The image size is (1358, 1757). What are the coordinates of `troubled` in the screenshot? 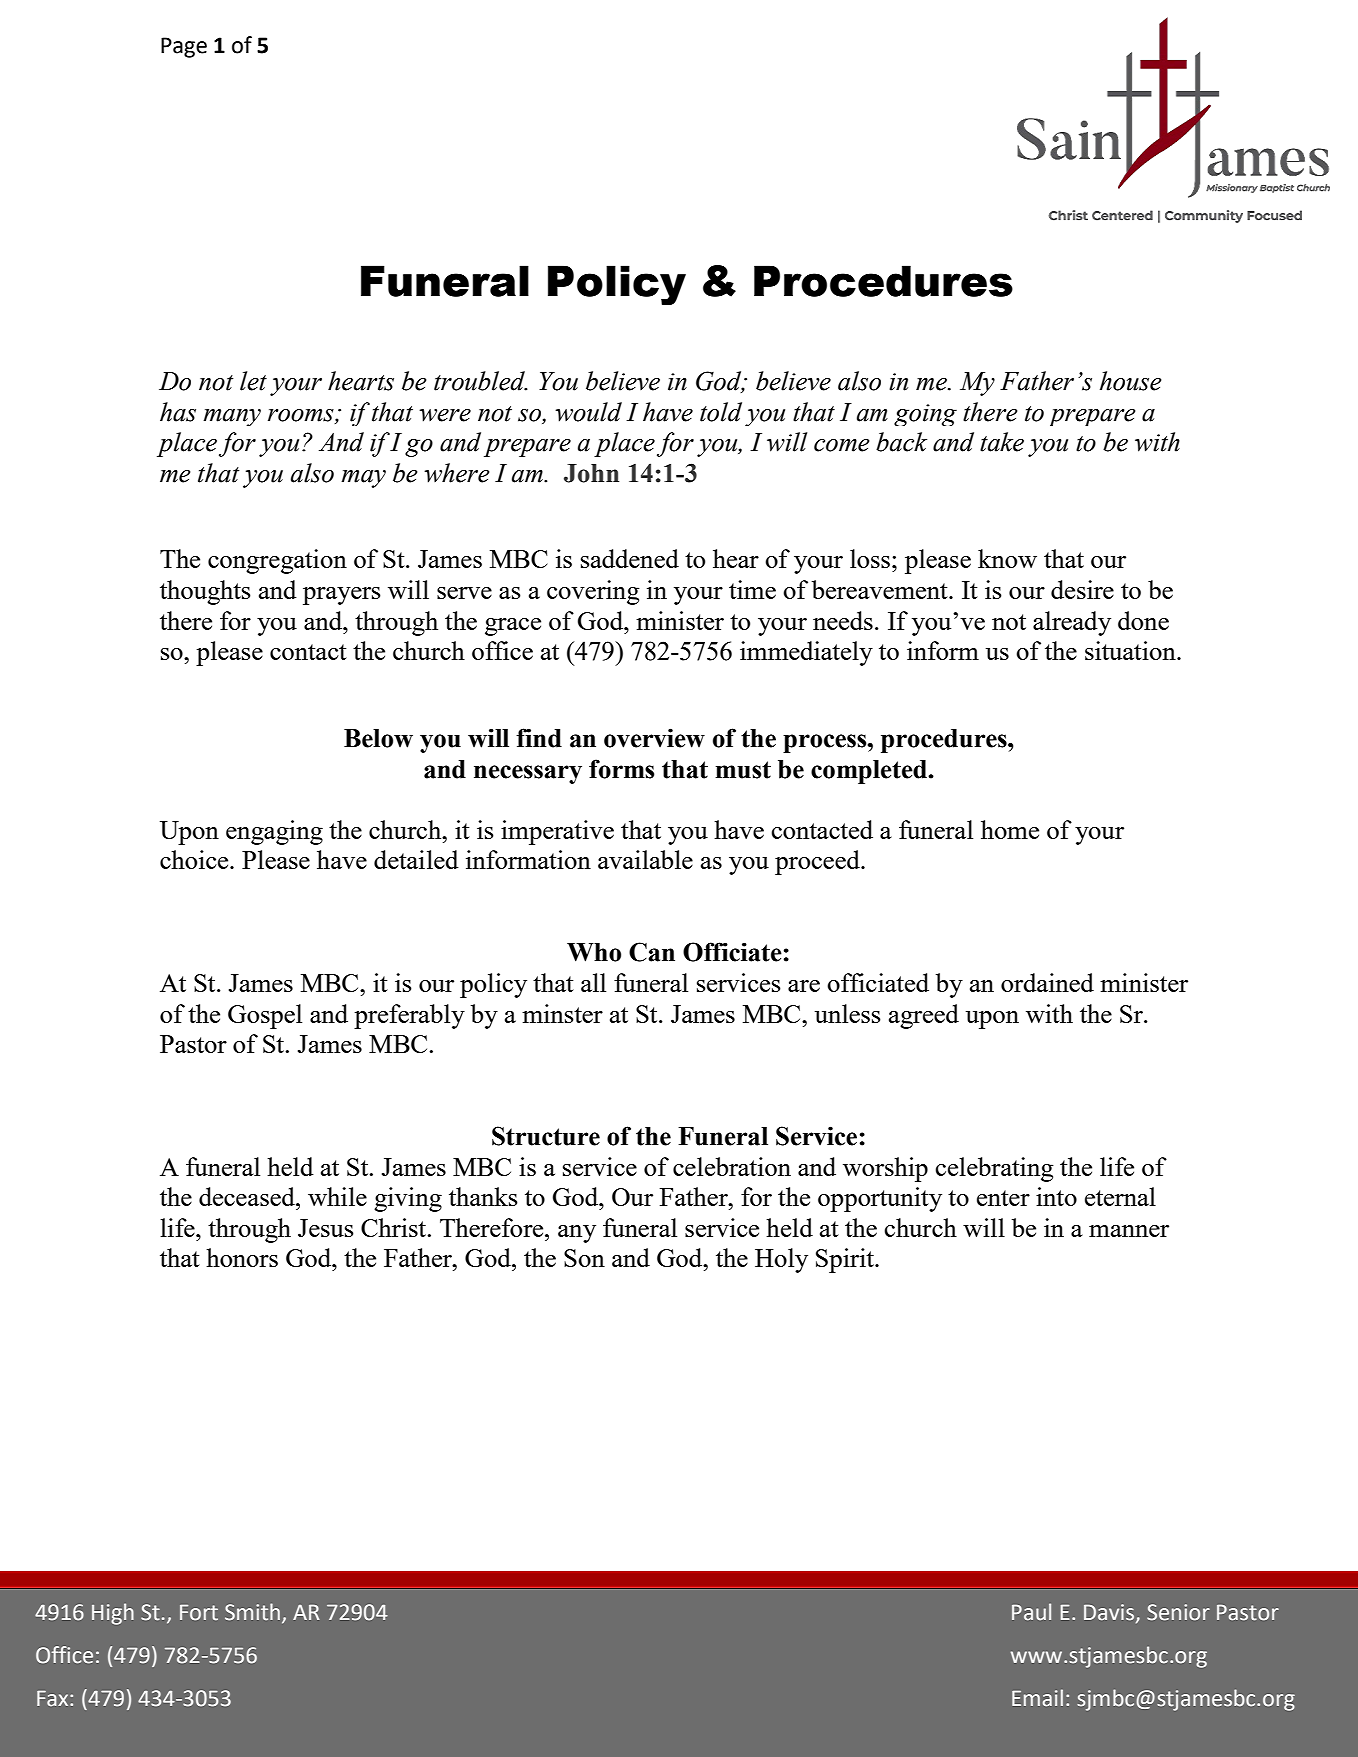 It's located at (480, 381).
